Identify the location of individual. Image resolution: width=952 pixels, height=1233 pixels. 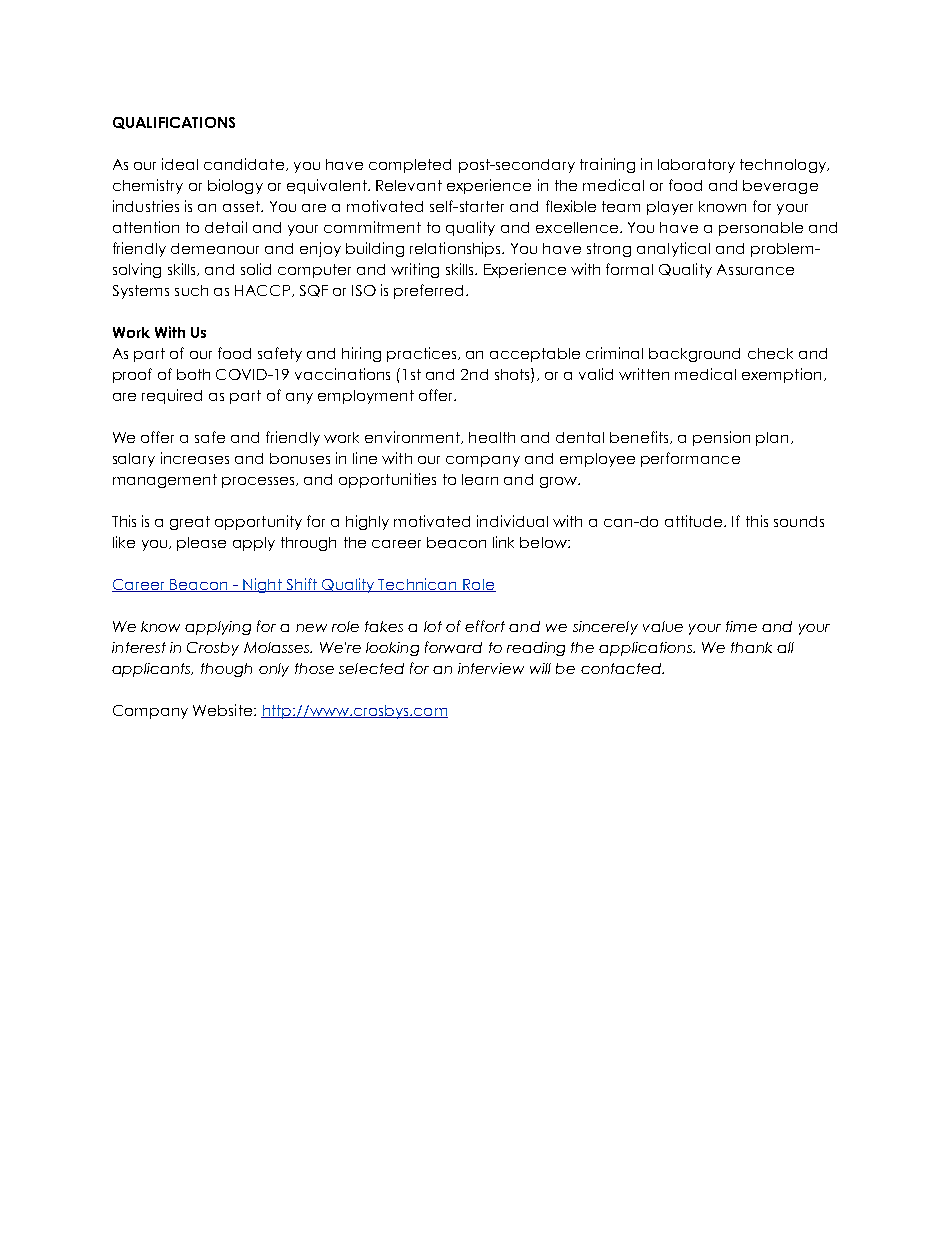
(512, 521).
